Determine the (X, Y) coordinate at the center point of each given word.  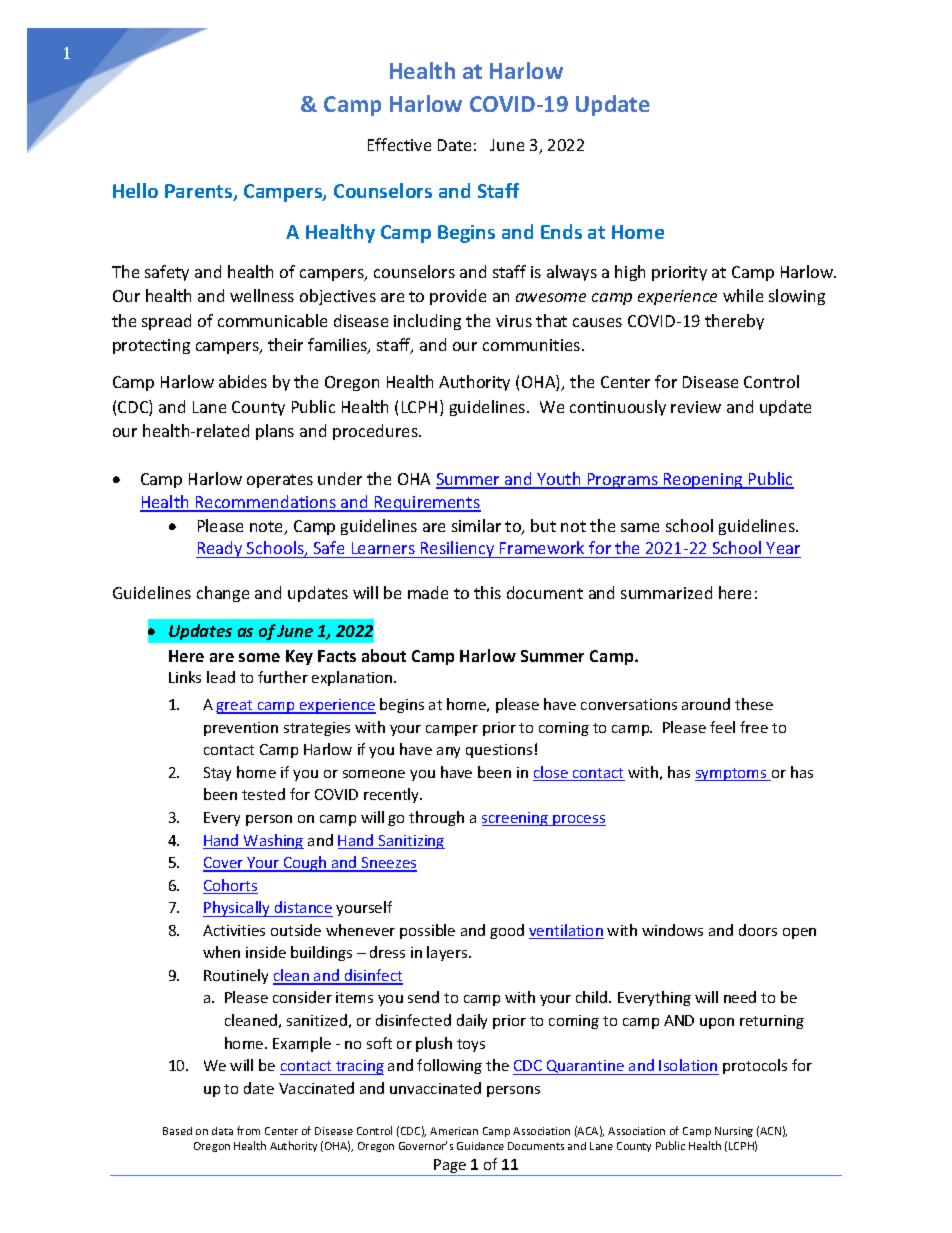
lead (221, 677)
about (384, 655)
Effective (399, 144)
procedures (376, 432)
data (222, 1131)
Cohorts (230, 886)
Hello (135, 190)
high (630, 273)
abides (243, 381)
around (706, 704)
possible (427, 931)
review (696, 407)
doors (758, 930)
